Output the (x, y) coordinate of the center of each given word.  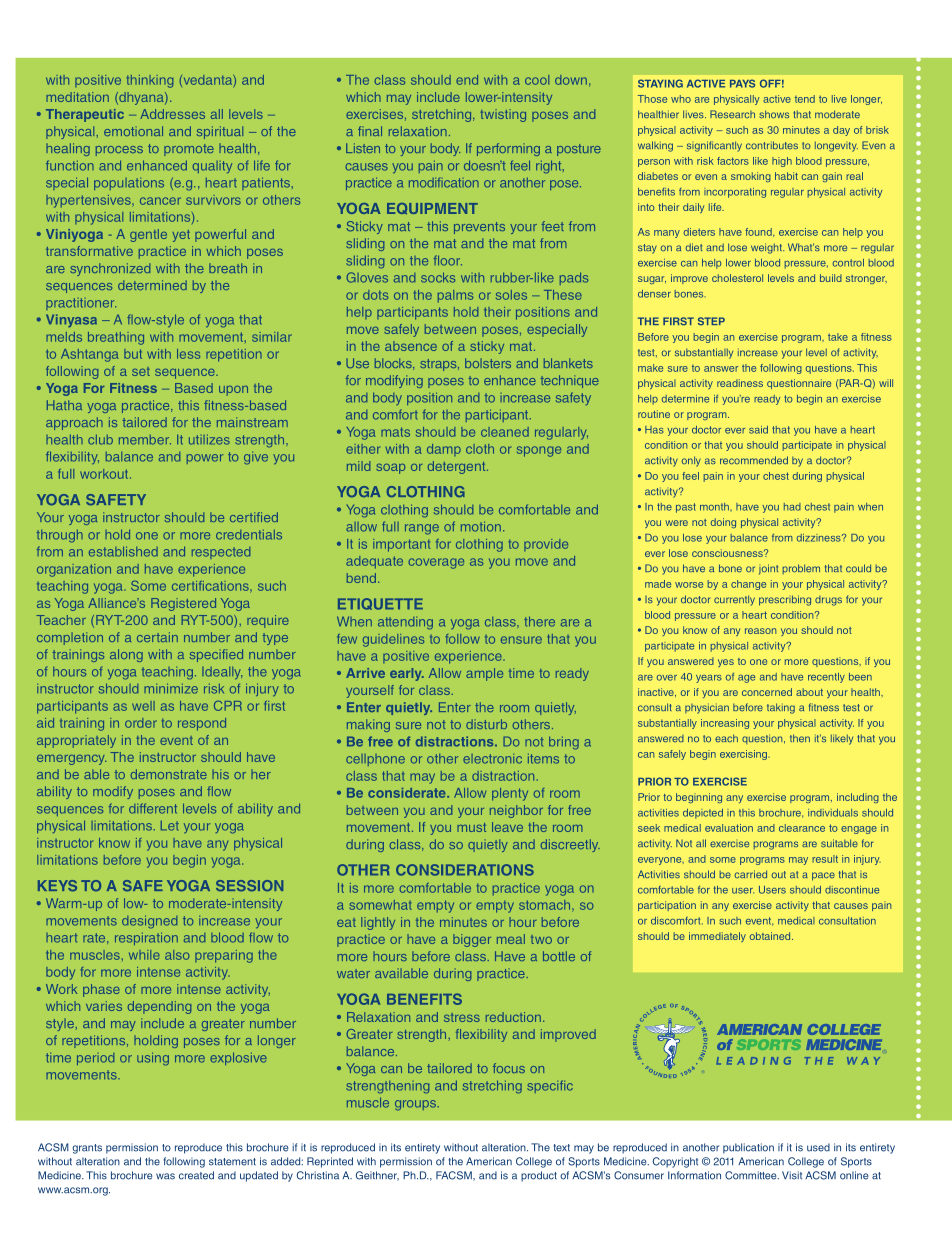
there (539, 621)
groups (416, 1105)
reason (760, 631)
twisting (503, 115)
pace (823, 876)
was (165, 1176)
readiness (740, 383)
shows (774, 114)
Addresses (172, 114)
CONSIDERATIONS (465, 870)
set (141, 371)
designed (149, 922)
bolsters (488, 363)
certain (157, 637)
